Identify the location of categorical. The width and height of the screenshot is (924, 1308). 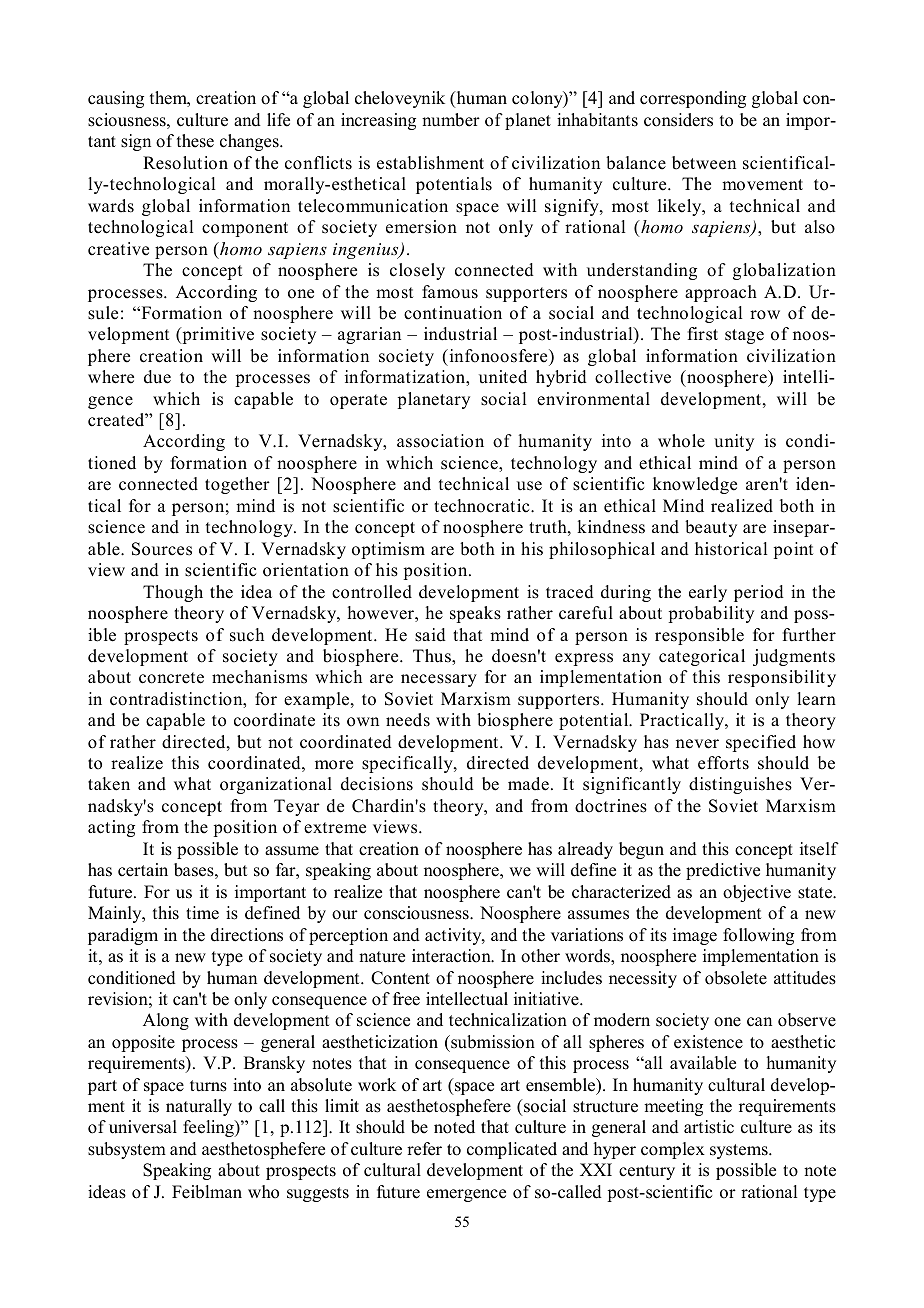
(702, 657).
